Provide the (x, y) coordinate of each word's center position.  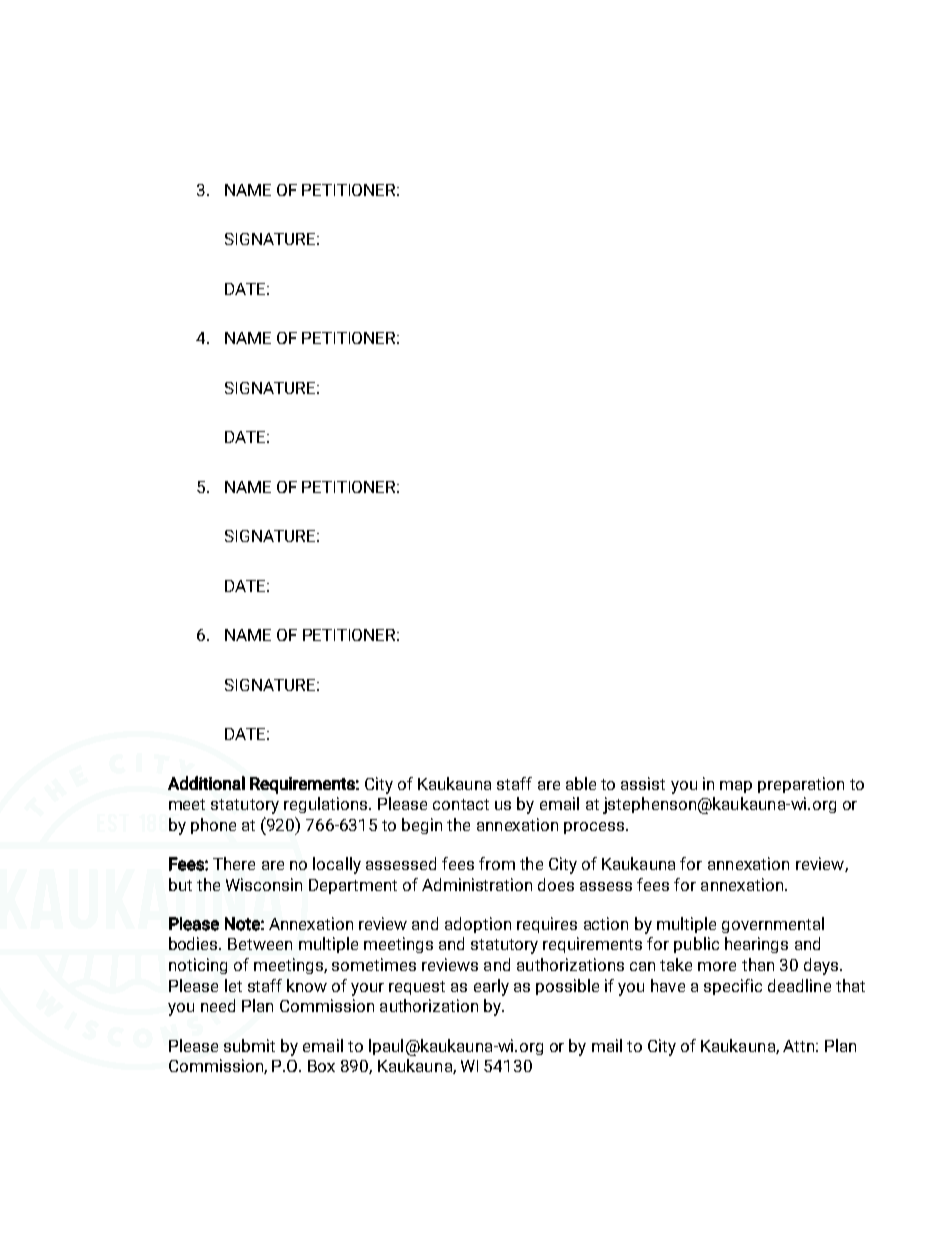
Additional (206, 783)
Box (321, 1066)
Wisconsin (264, 884)
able (581, 783)
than (758, 964)
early (491, 987)
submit (249, 1045)
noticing (198, 966)
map (736, 787)
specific (733, 987)
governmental (773, 925)
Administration (477, 884)
